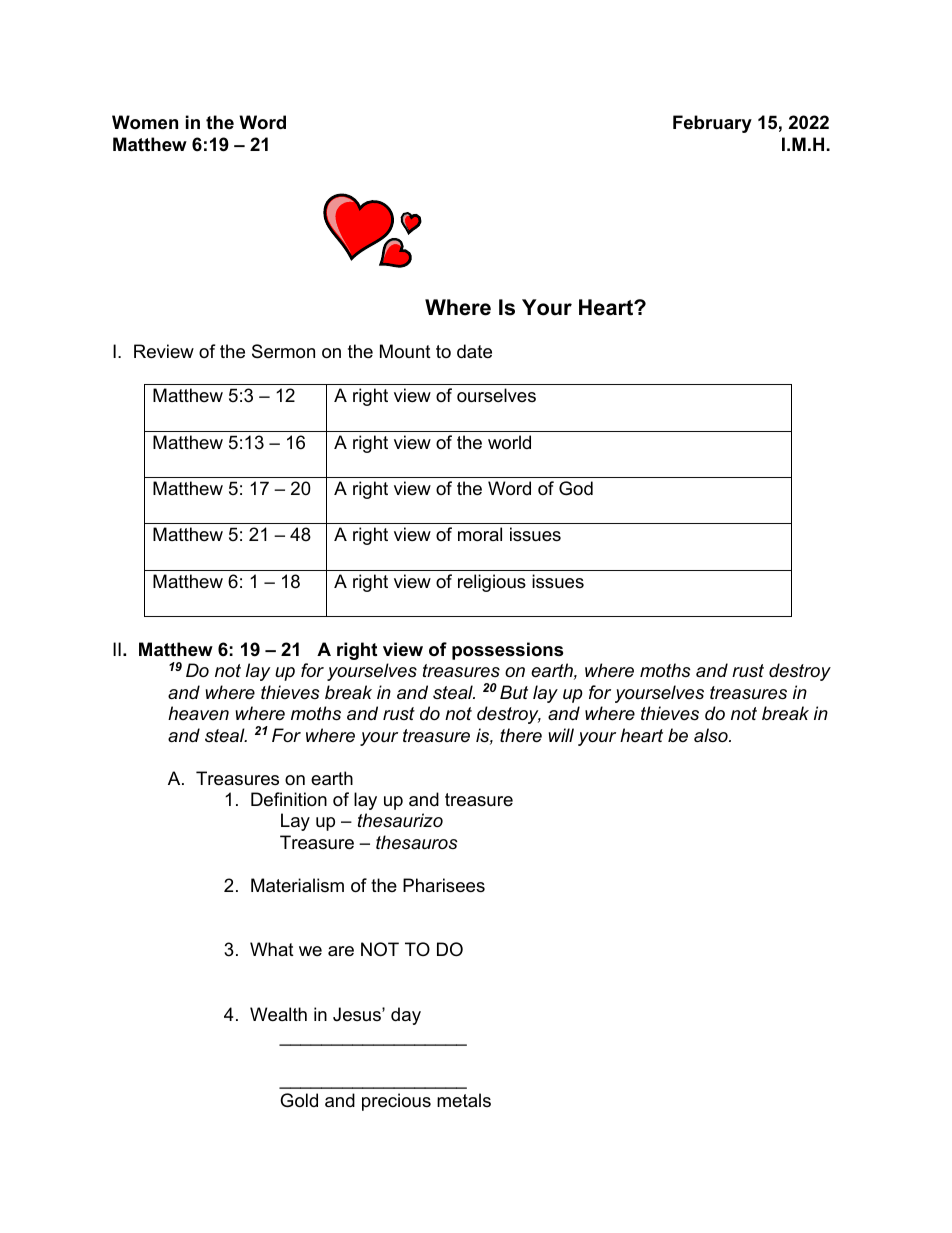  What do you see at coordinates (405, 351) in the screenshot?
I see `Mount` at bounding box center [405, 351].
